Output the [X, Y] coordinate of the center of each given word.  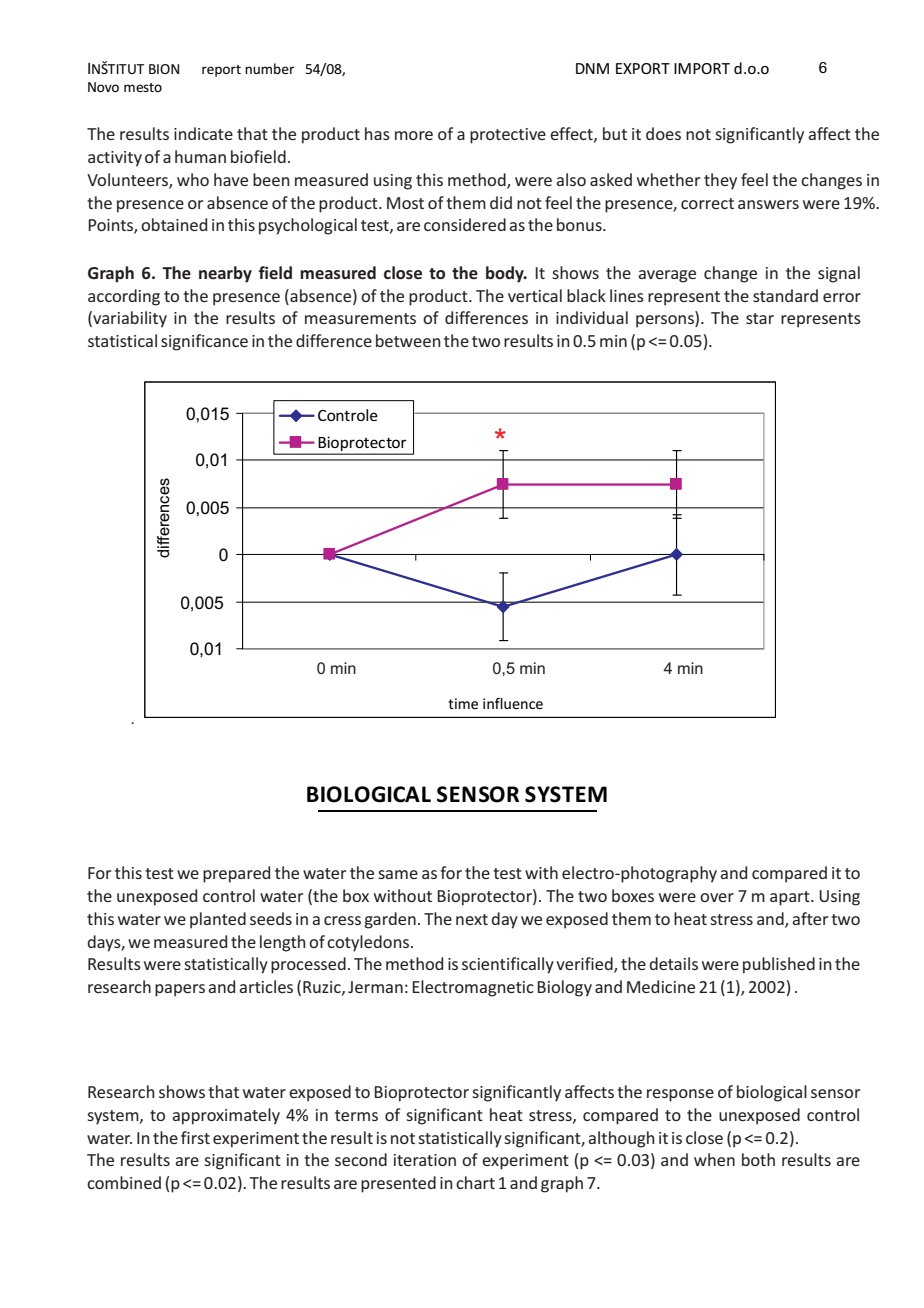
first [195, 1137]
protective [508, 136]
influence [513, 703]
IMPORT [702, 68]
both [758, 1159]
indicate [203, 133]
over [717, 897]
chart [475, 1182]
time [463, 703]
